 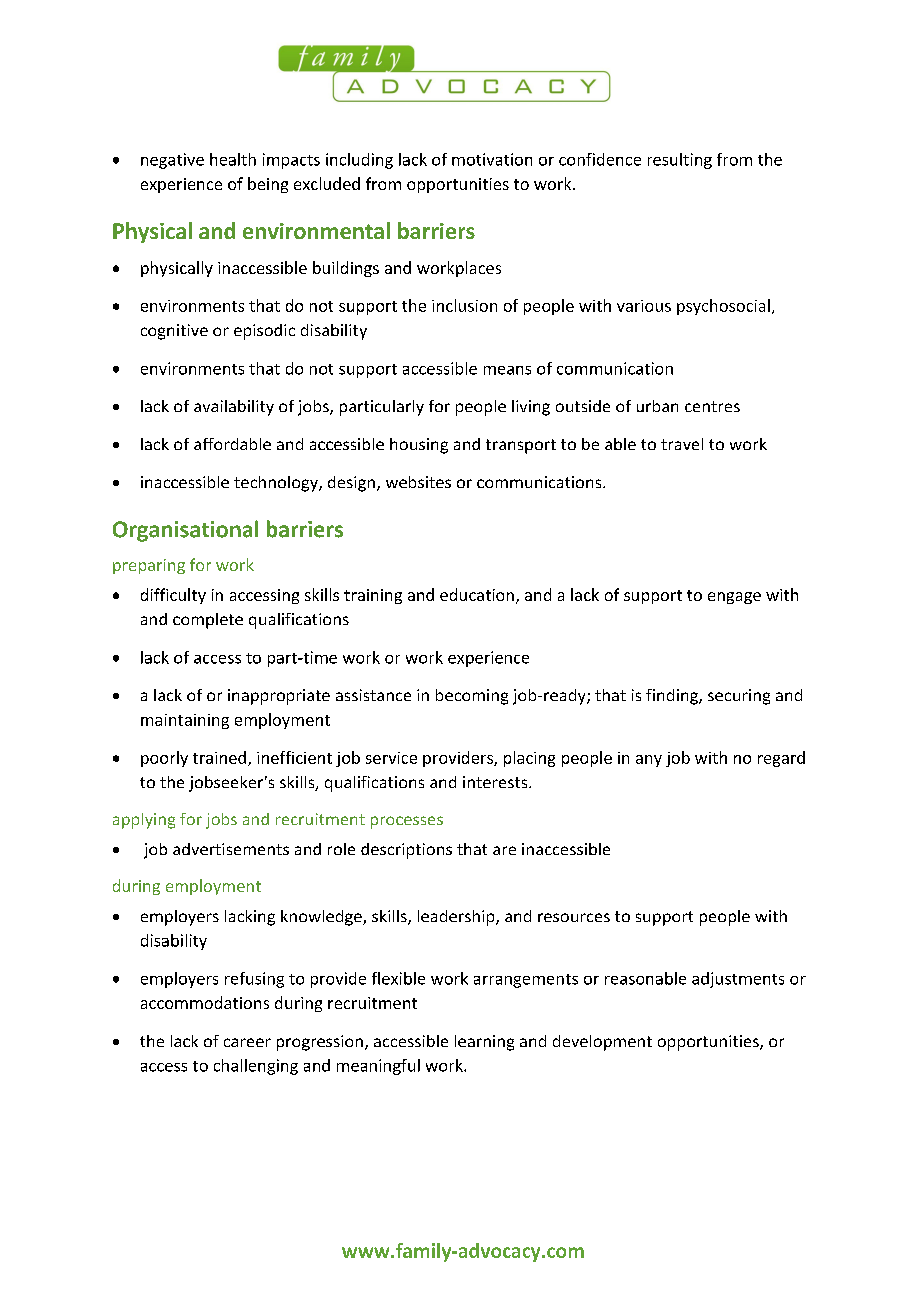 I want to click on finding, so click(x=673, y=697).
